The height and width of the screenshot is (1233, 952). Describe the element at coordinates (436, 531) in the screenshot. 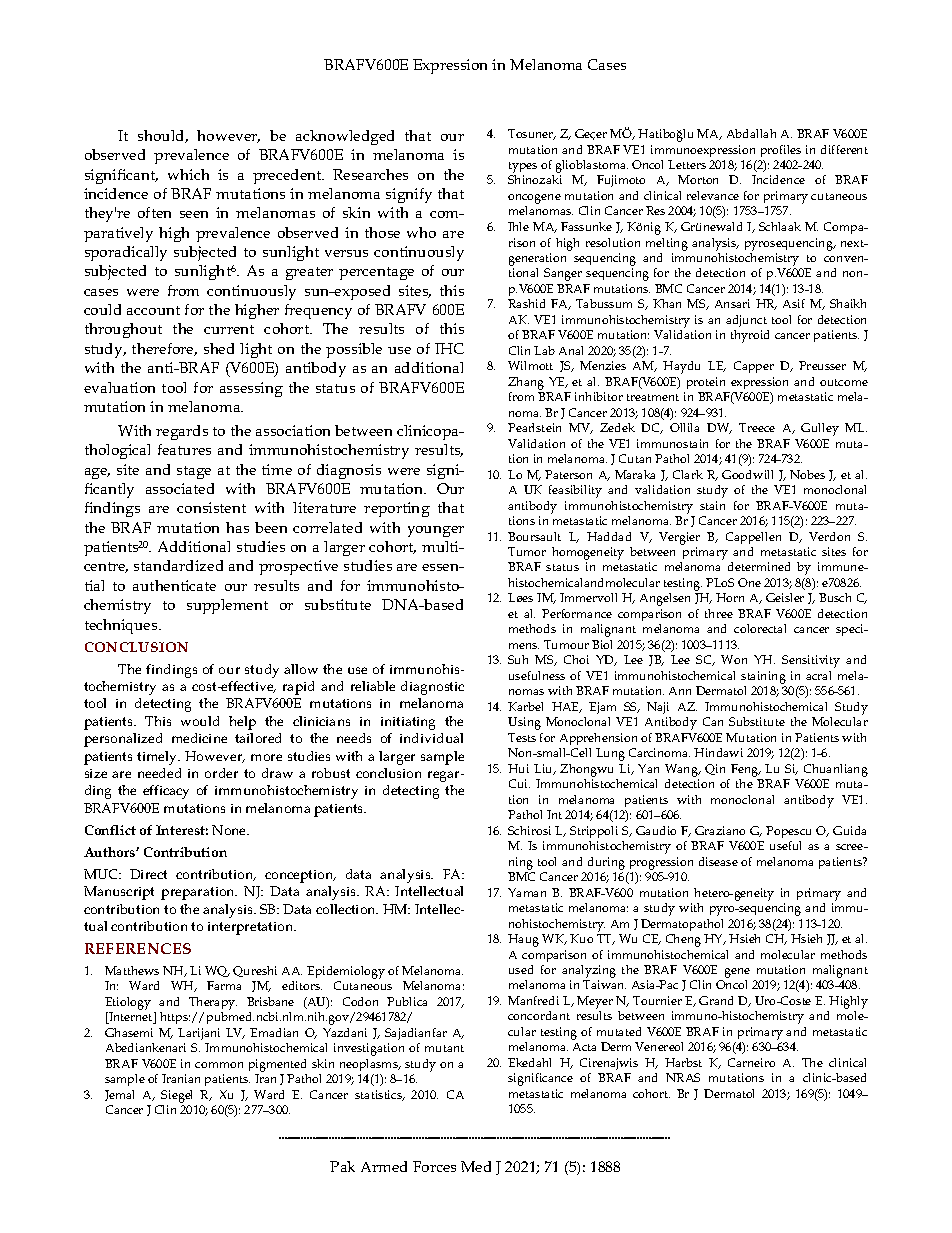

I see `younger` at that location.
